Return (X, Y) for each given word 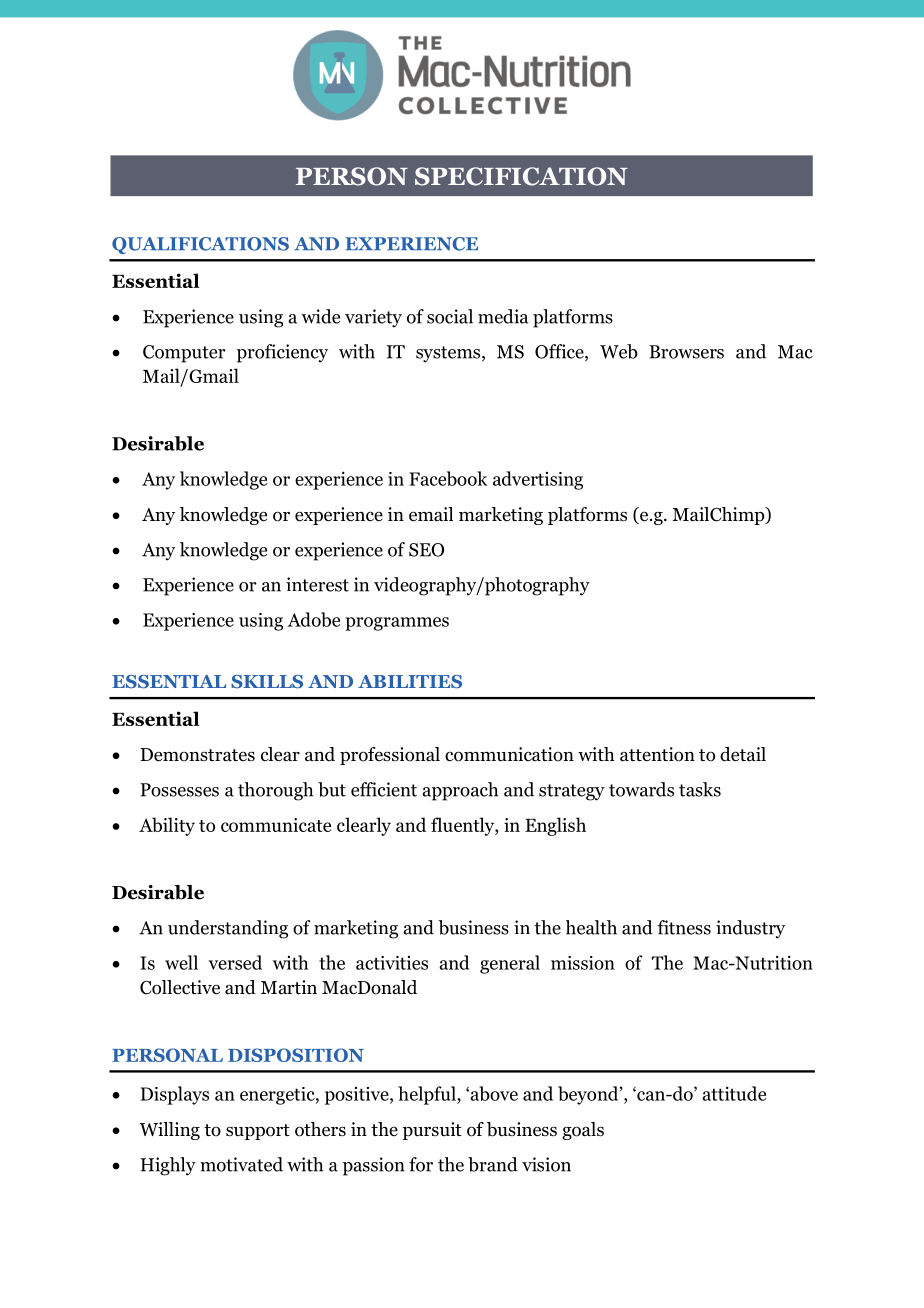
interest (317, 584)
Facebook (448, 478)
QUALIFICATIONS (200, 245)
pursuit (432, 1131)
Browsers (686, 352)
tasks (700, 789)
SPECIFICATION (521, 176)
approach (460, 791)
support (258, 1132)
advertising (538, 480)
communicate (276, 825)
